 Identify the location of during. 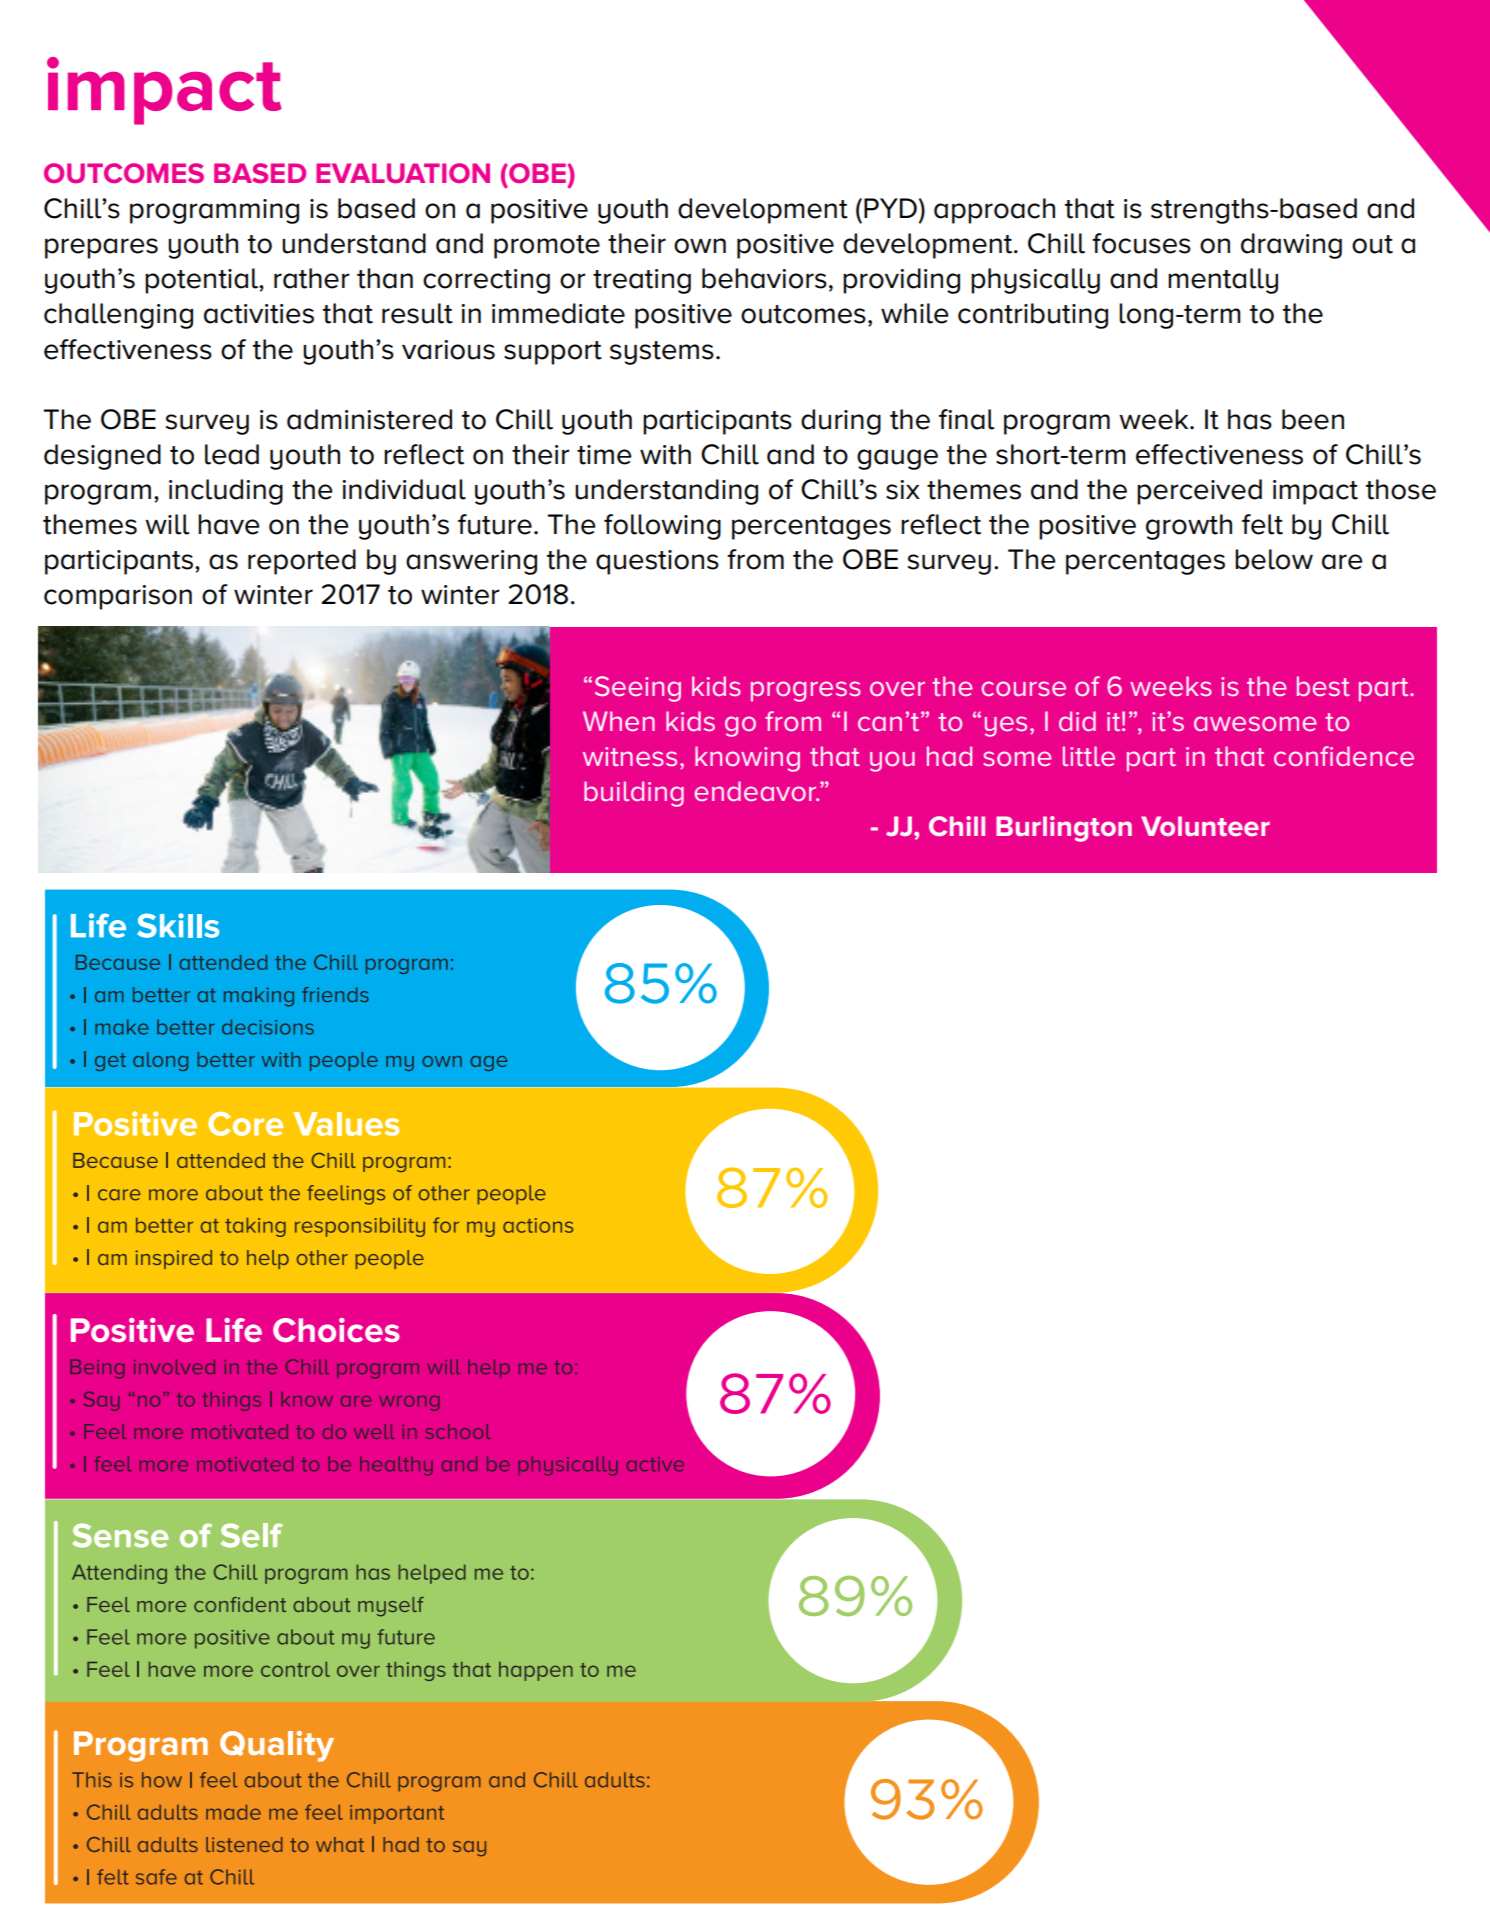
(841, 422).
